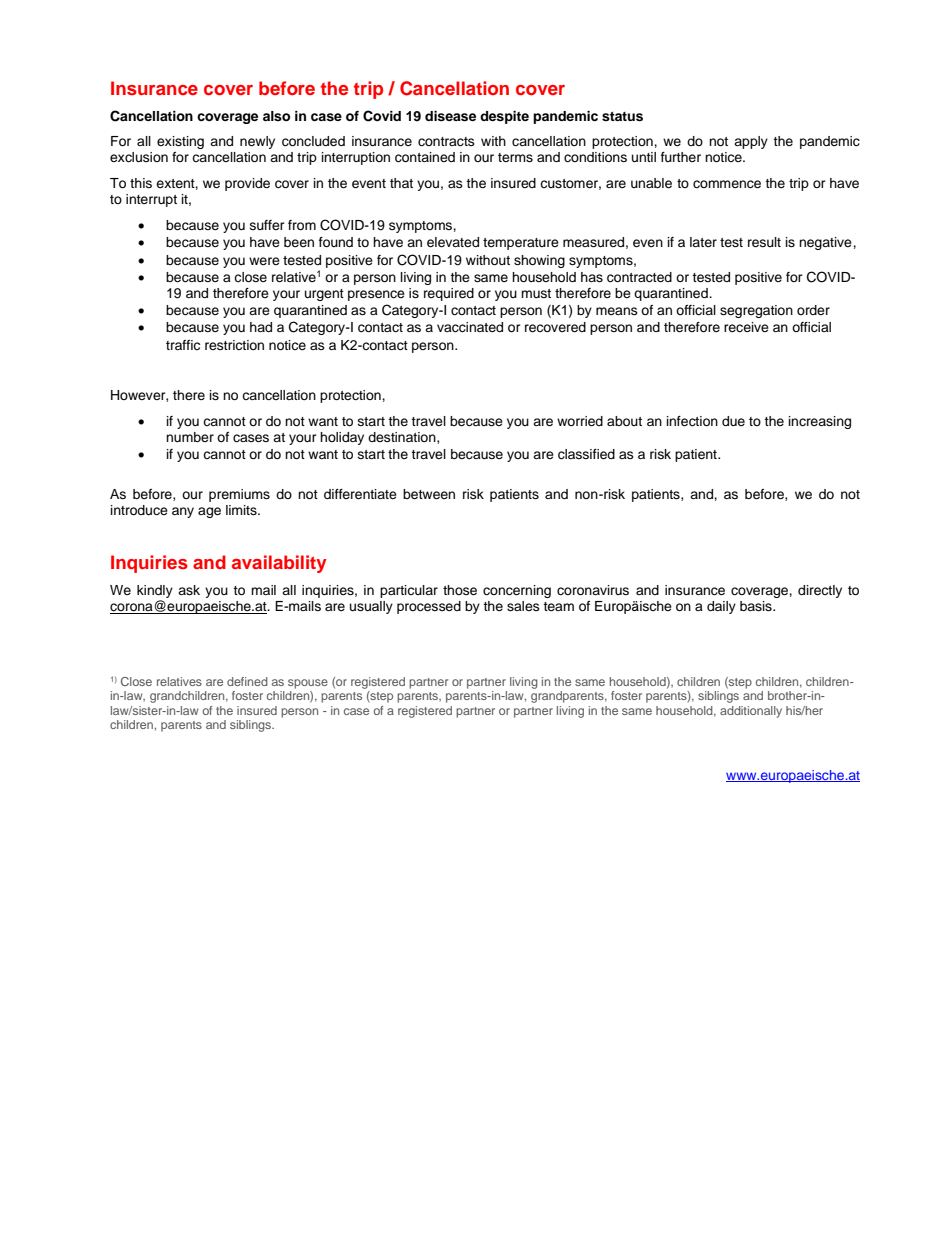 The height and width of the page is (1233, 952). I want to click on number, so click(190, 437).
